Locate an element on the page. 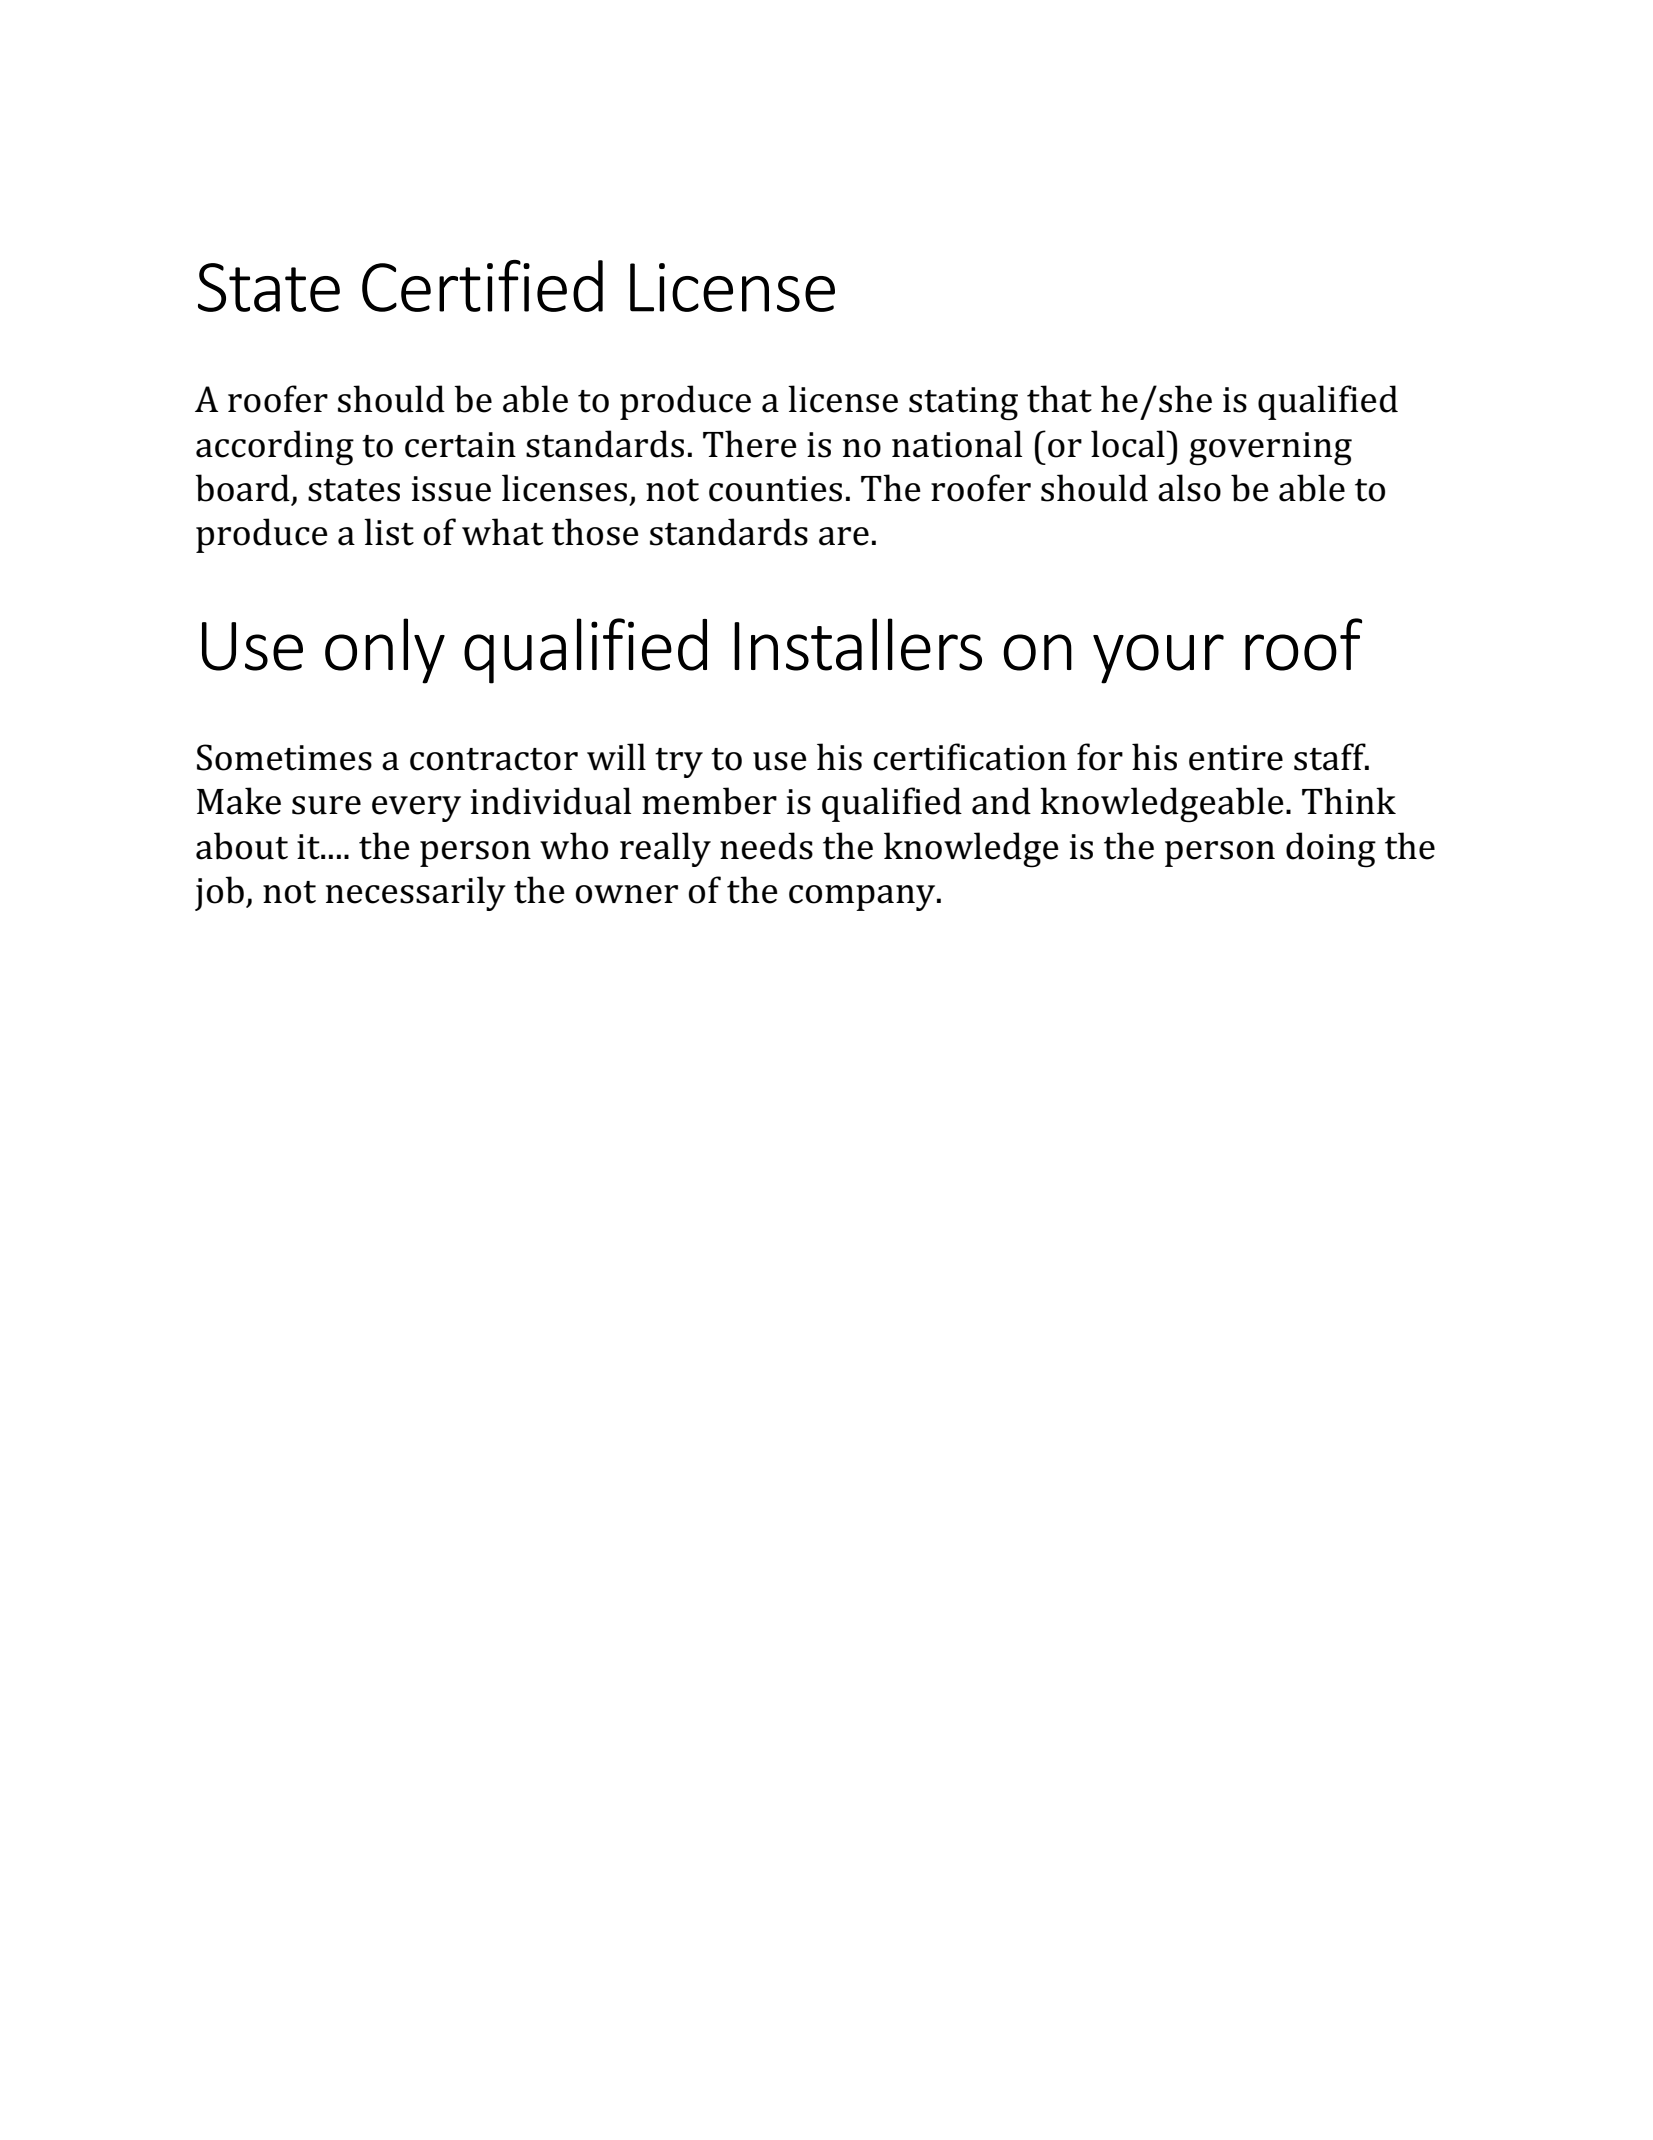  doing is located at coordinates (1331, 850).
